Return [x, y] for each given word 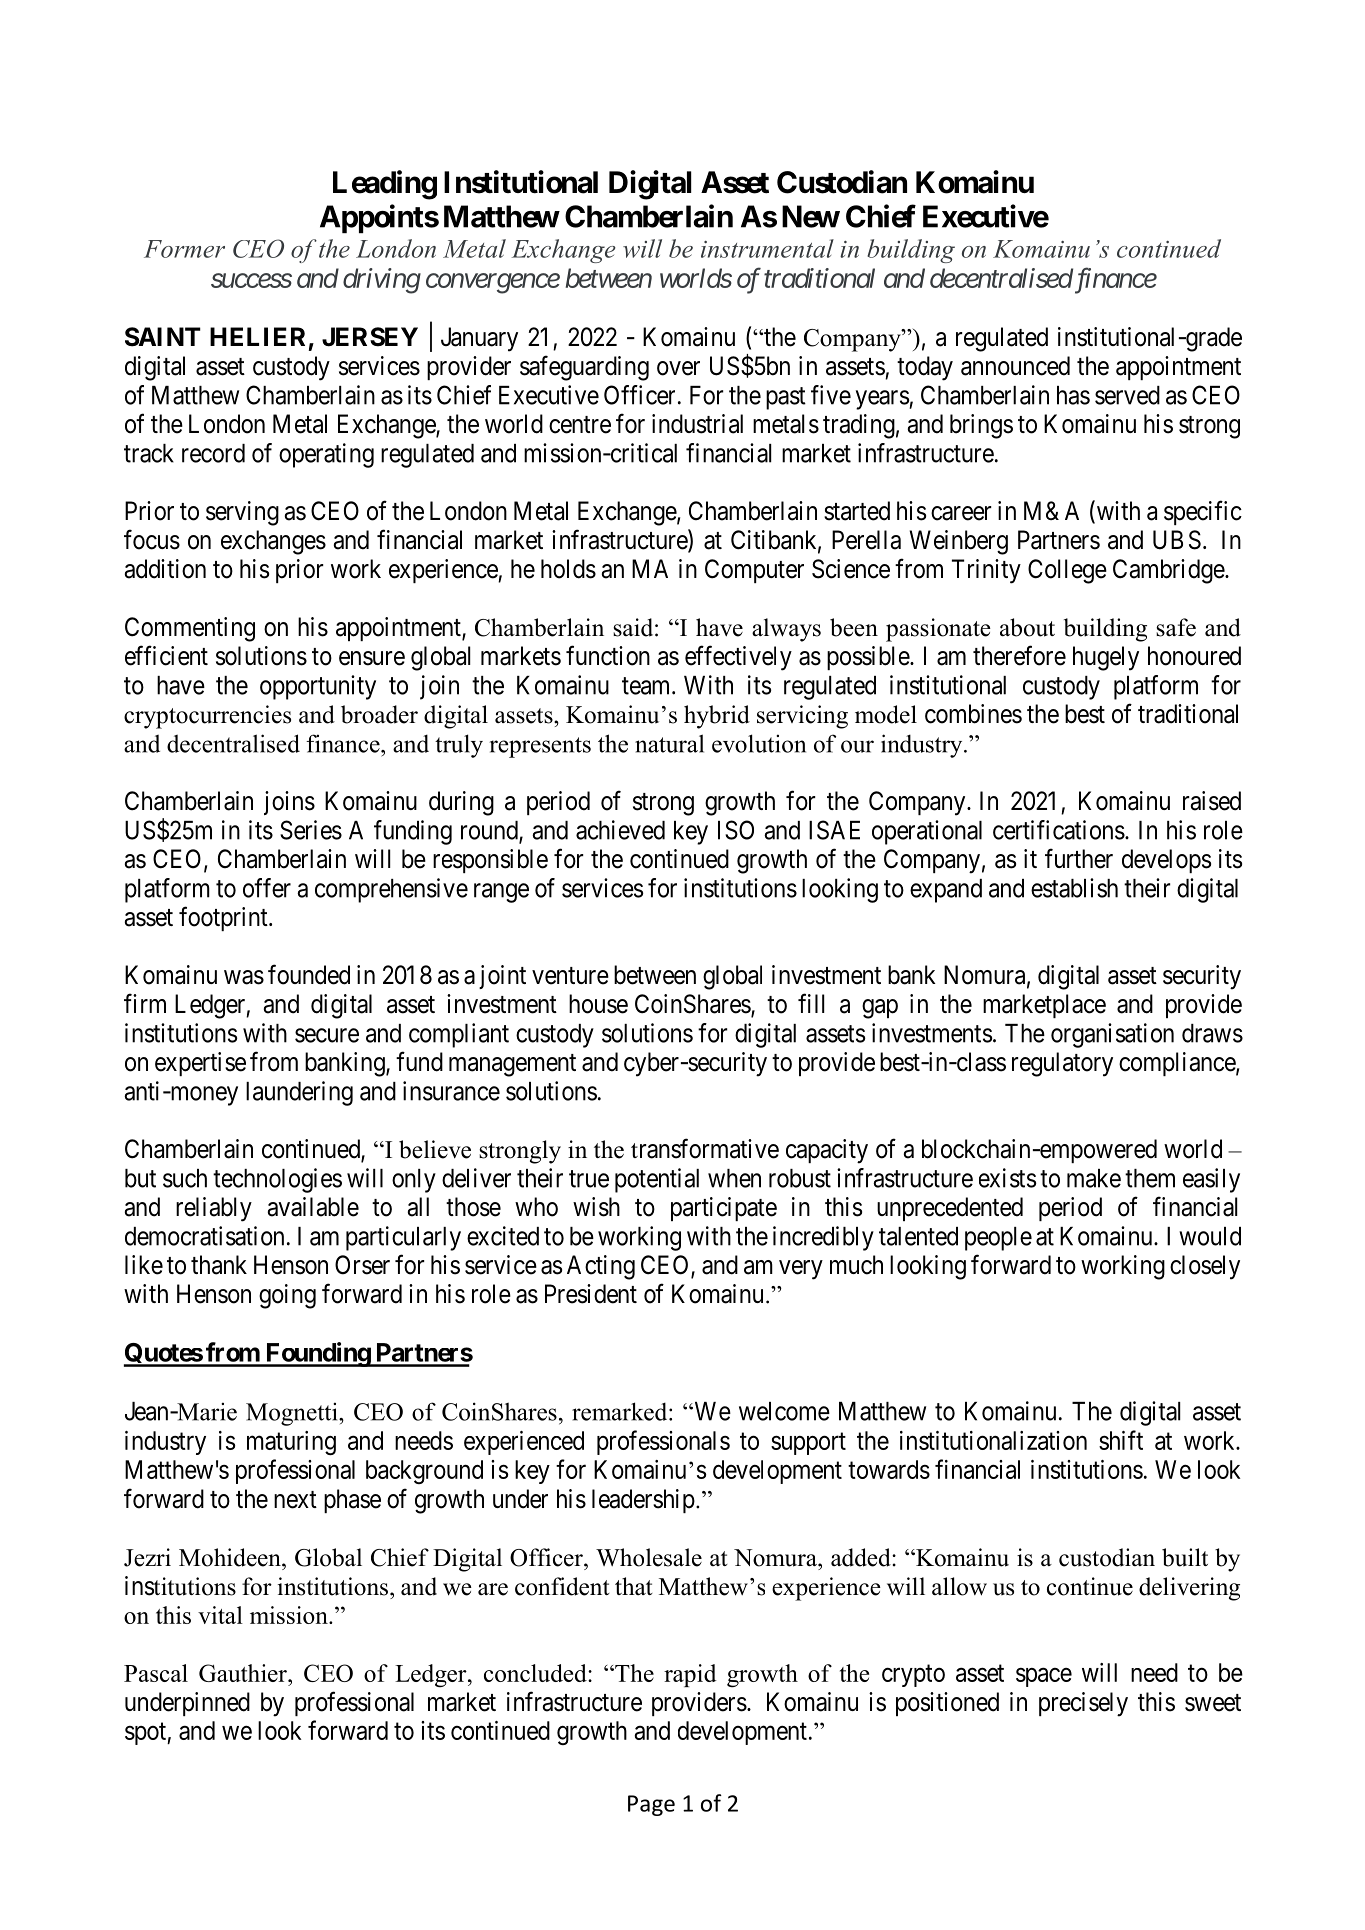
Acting [601, 1267]
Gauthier [244, 1673]
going [287, 1296]
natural [669, 743]
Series [311, 830]
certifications [1059, 830]
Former [184, 249]
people [998, 1239]
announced [1015, 366]
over [678, 368]
